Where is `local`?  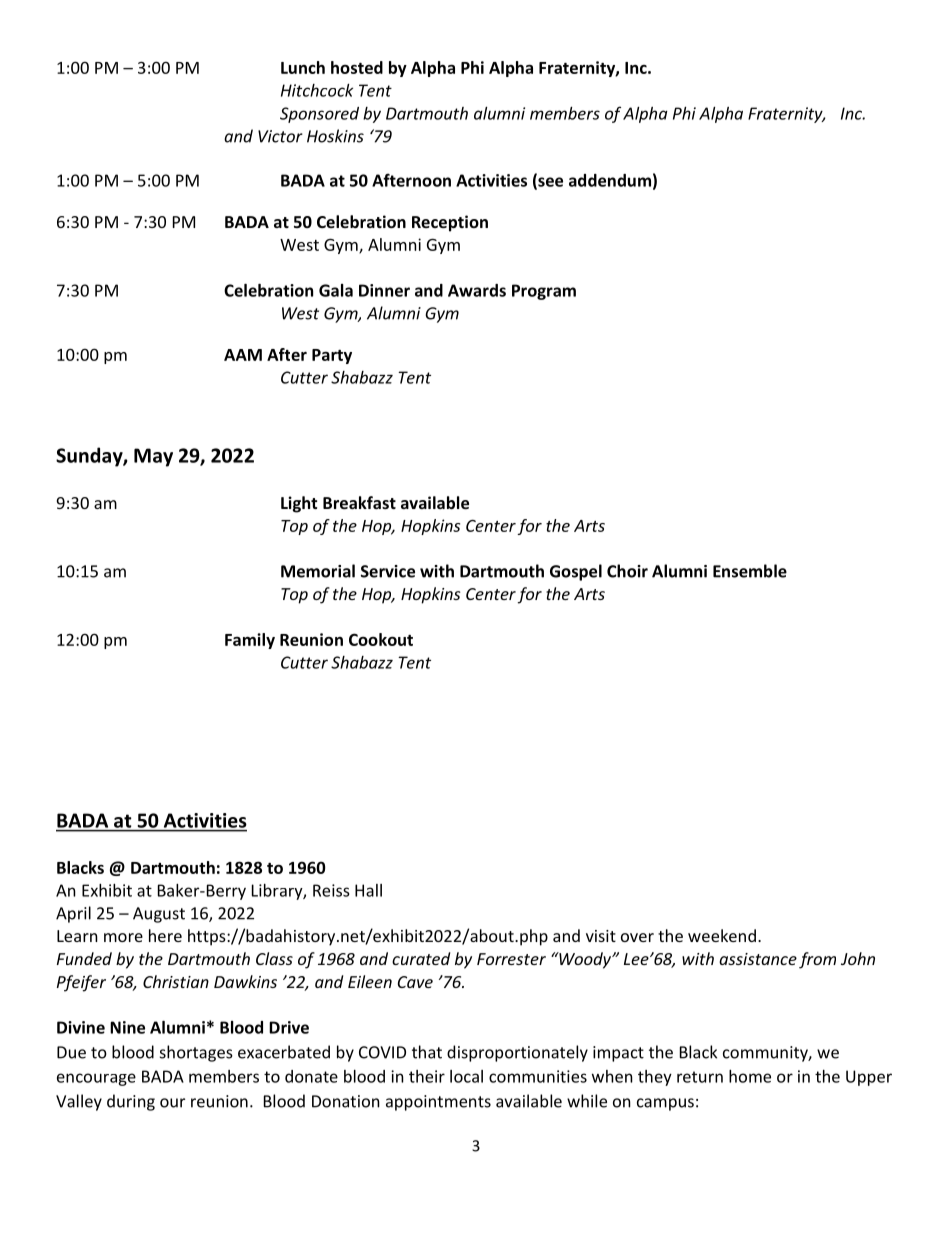 local is located at coordinates (466, 1076).
